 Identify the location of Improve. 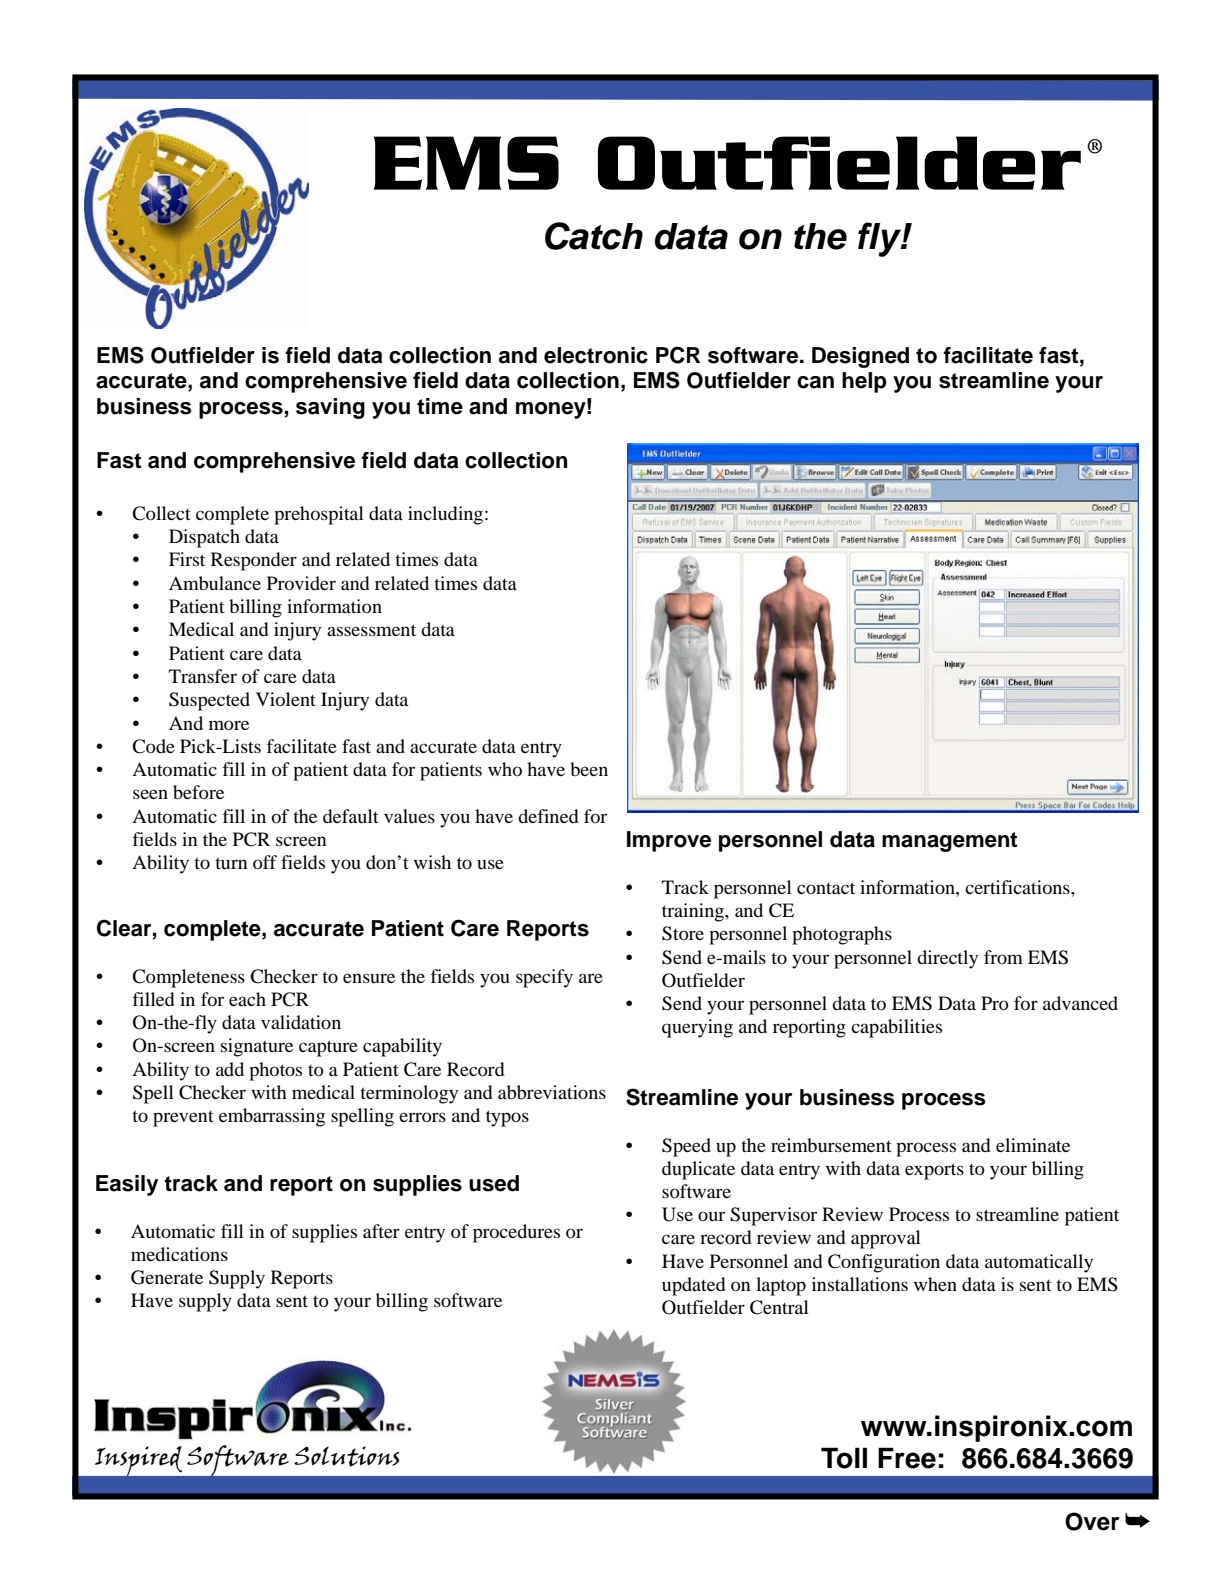
(669, 841).
